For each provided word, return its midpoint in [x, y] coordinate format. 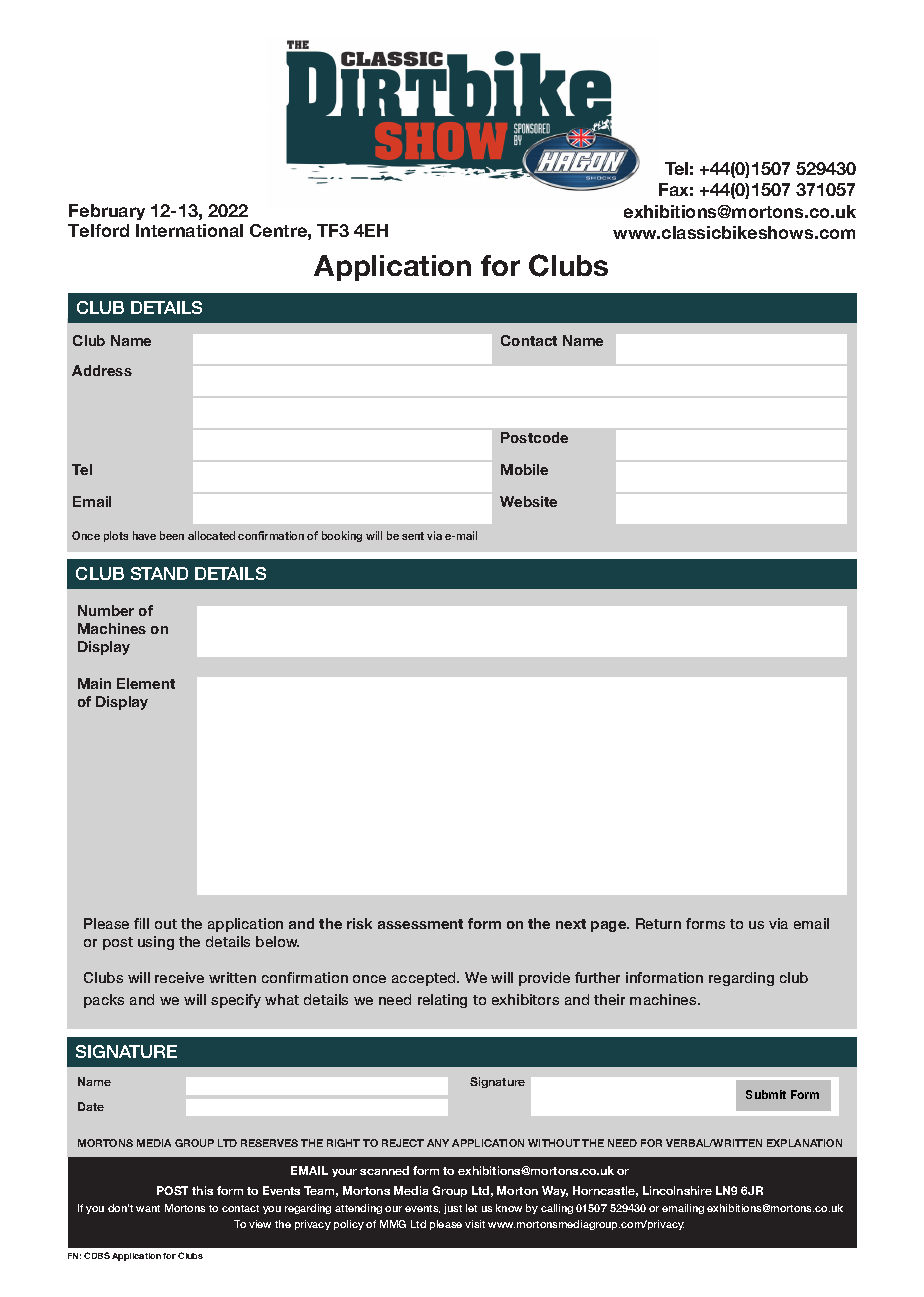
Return [658, 923]
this [202, 1190]
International [189, 230]
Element [146, 683]
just [453, 1209]
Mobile [524, 469]
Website [528, 501]
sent [413, 536]
